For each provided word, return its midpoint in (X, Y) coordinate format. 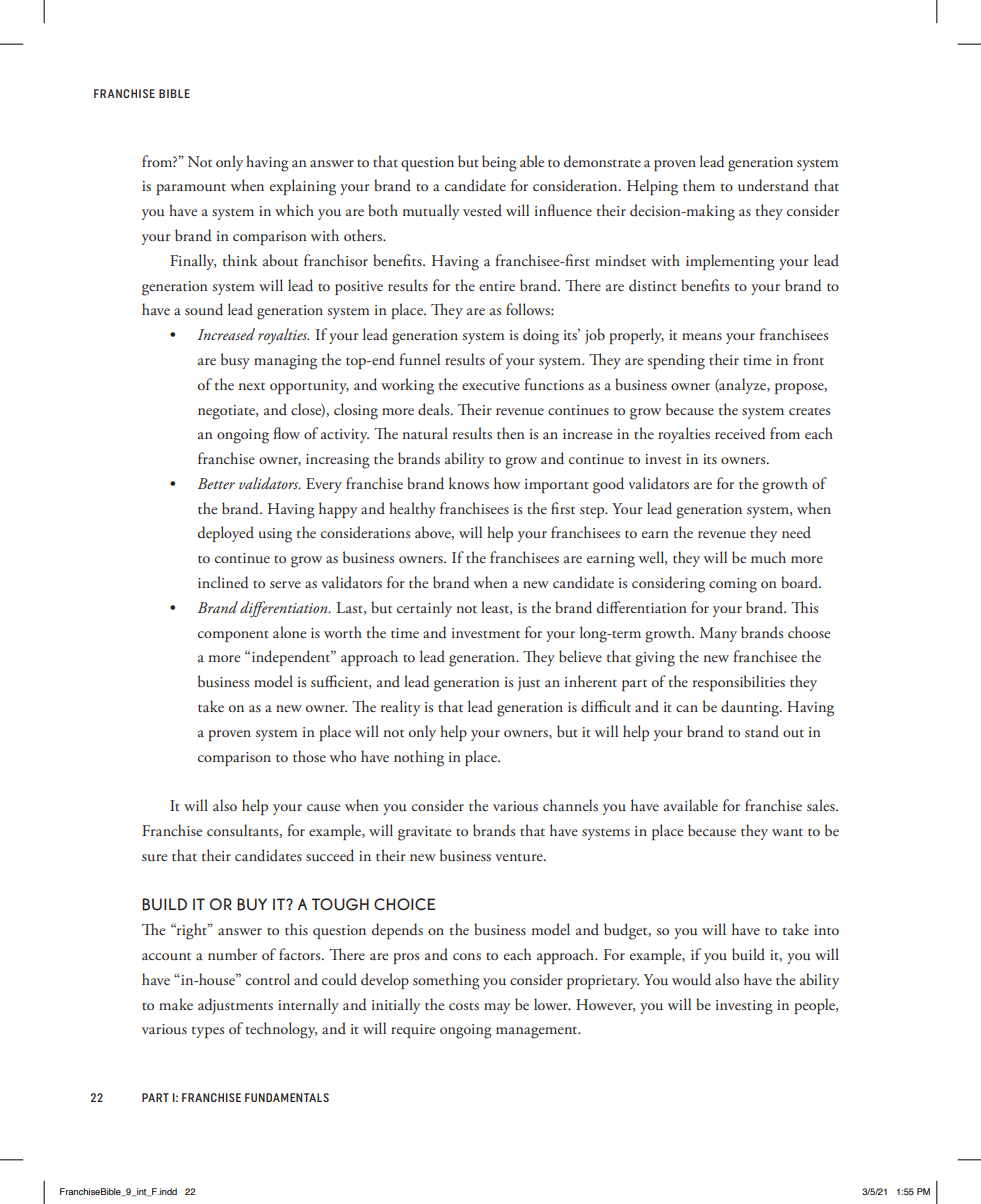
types (208, 1032)
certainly (424, 609)
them (699, 185)
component (233, 636)
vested (482, 210)
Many (718, 634)
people (816, 1006)
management (538, 1032)
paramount (191, 189)
